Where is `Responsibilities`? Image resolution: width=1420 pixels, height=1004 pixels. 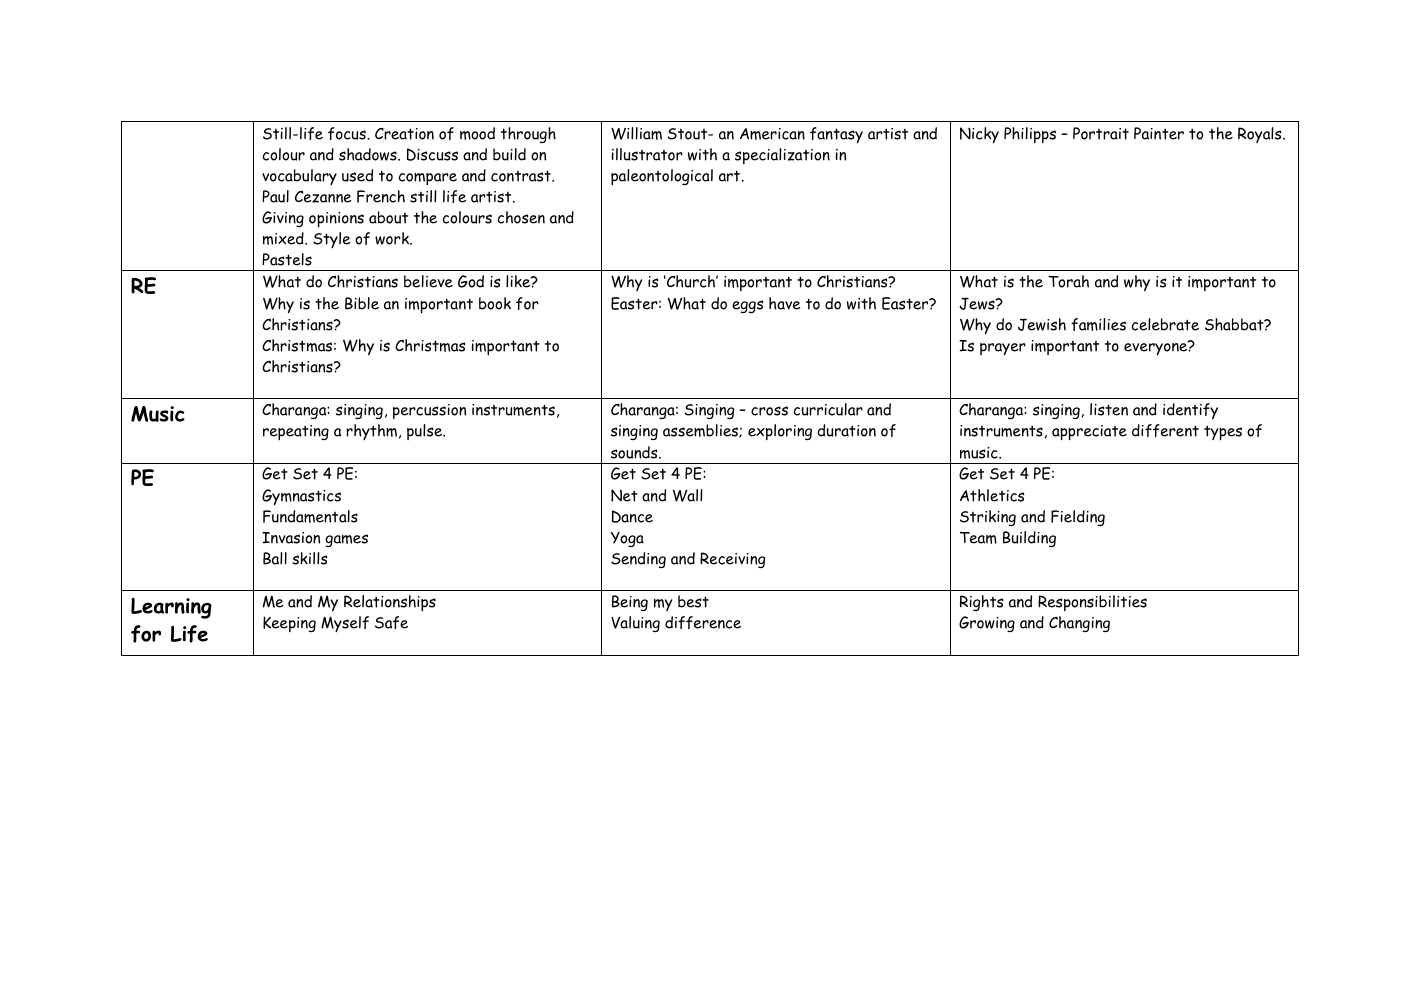
Responsibilities is located at coordinates (1092, 603).
